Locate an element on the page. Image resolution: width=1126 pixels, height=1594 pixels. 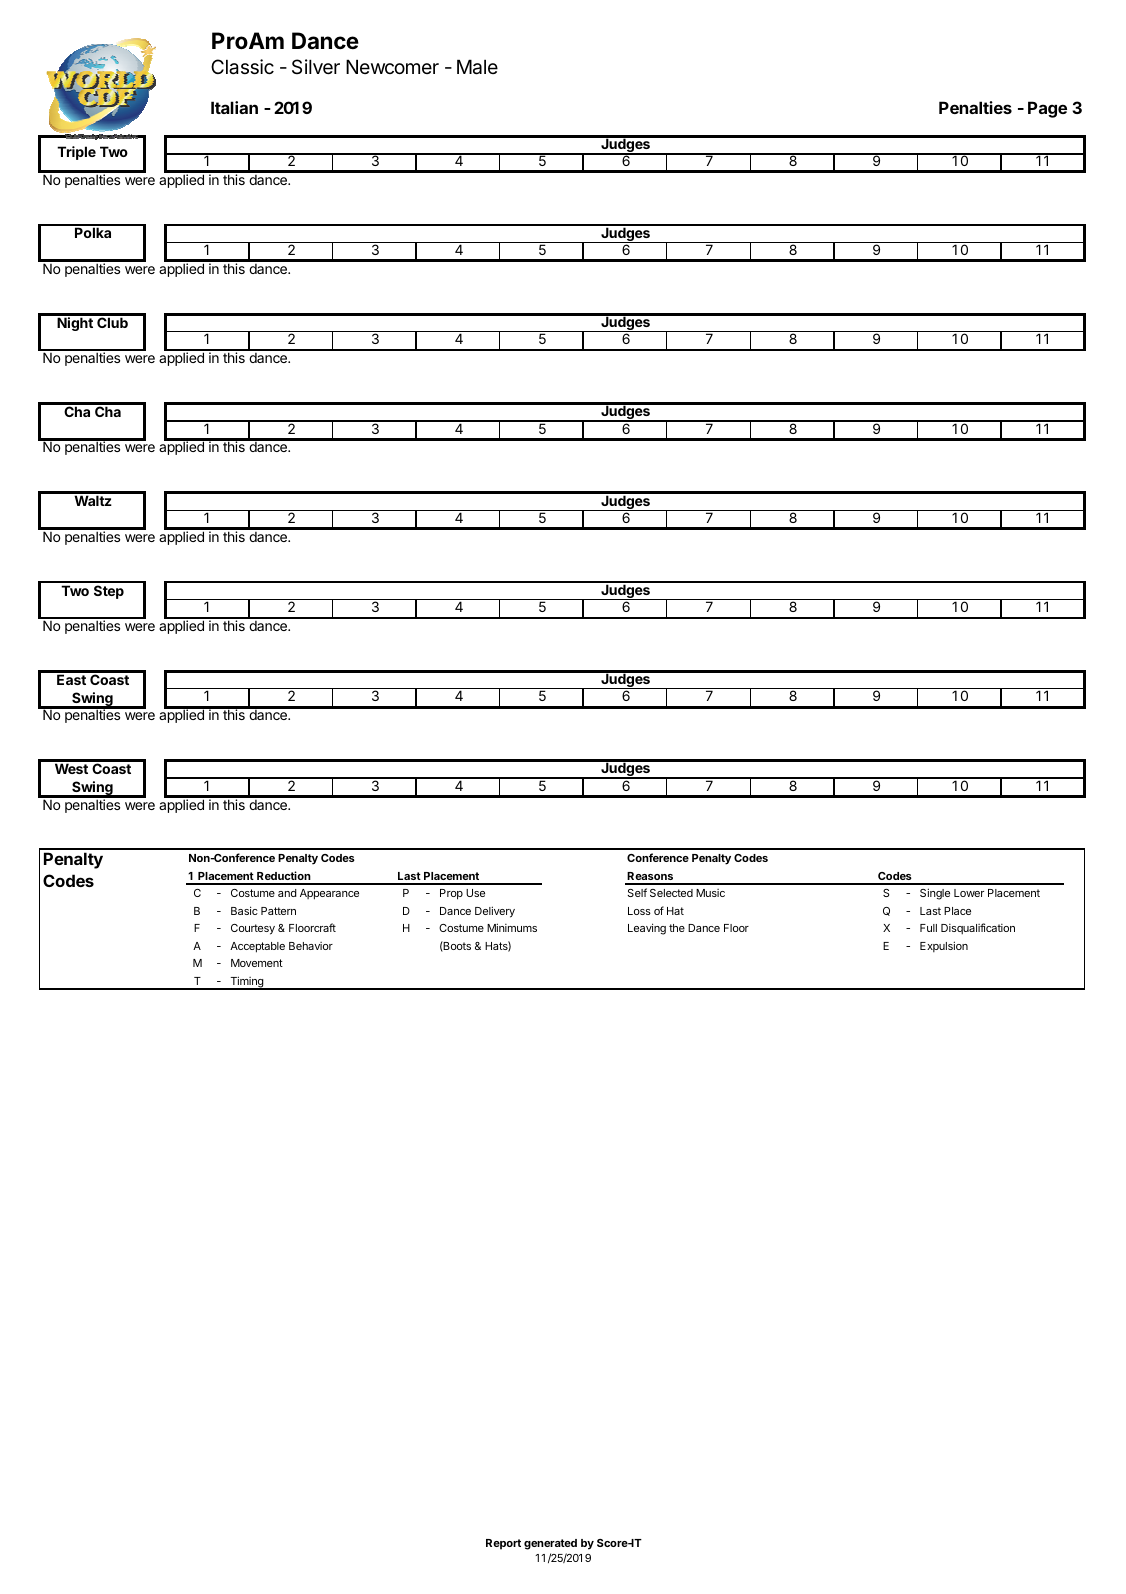
and is located at coordinates (287, 893).
